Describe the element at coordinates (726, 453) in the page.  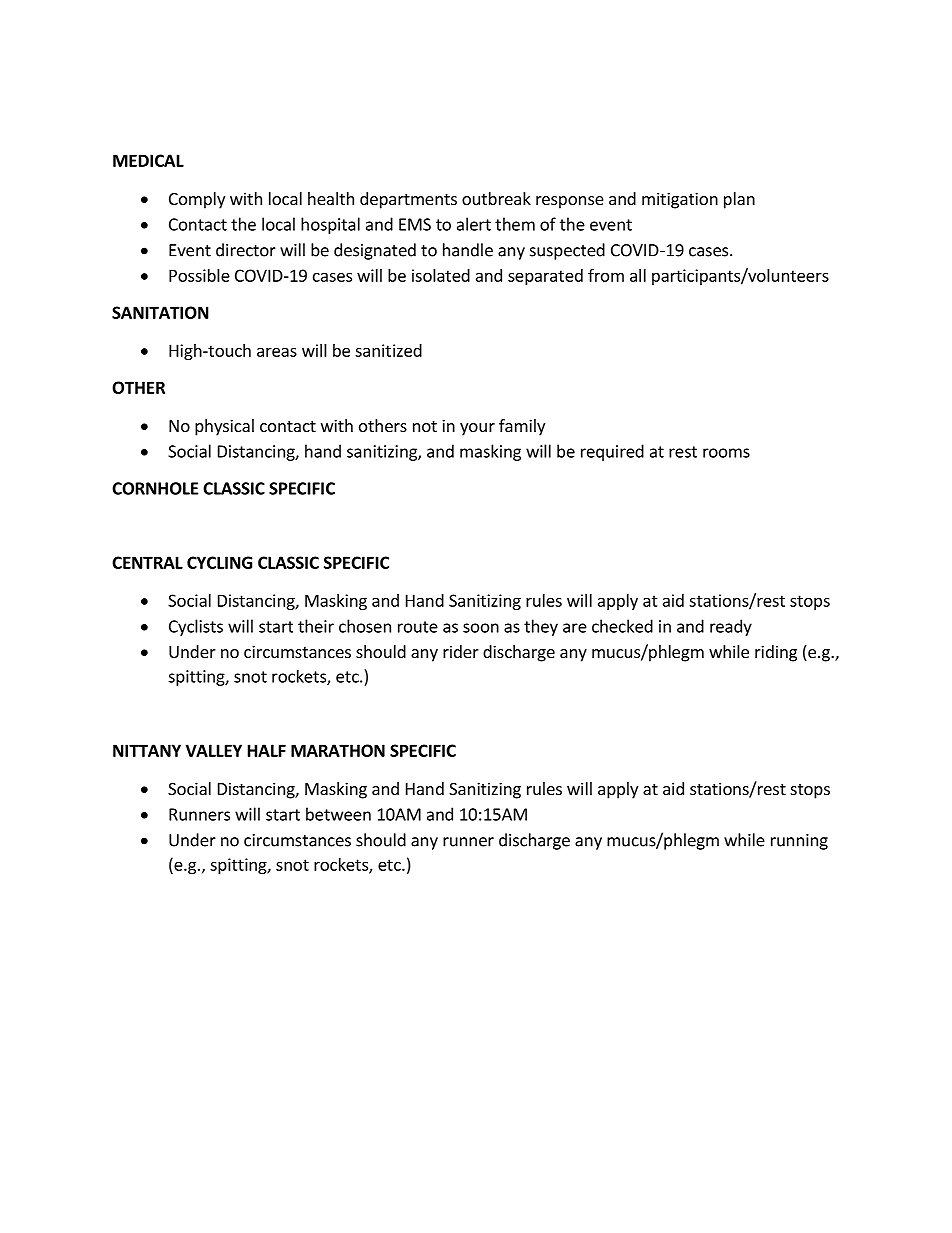
I see `rooms` at that location.
